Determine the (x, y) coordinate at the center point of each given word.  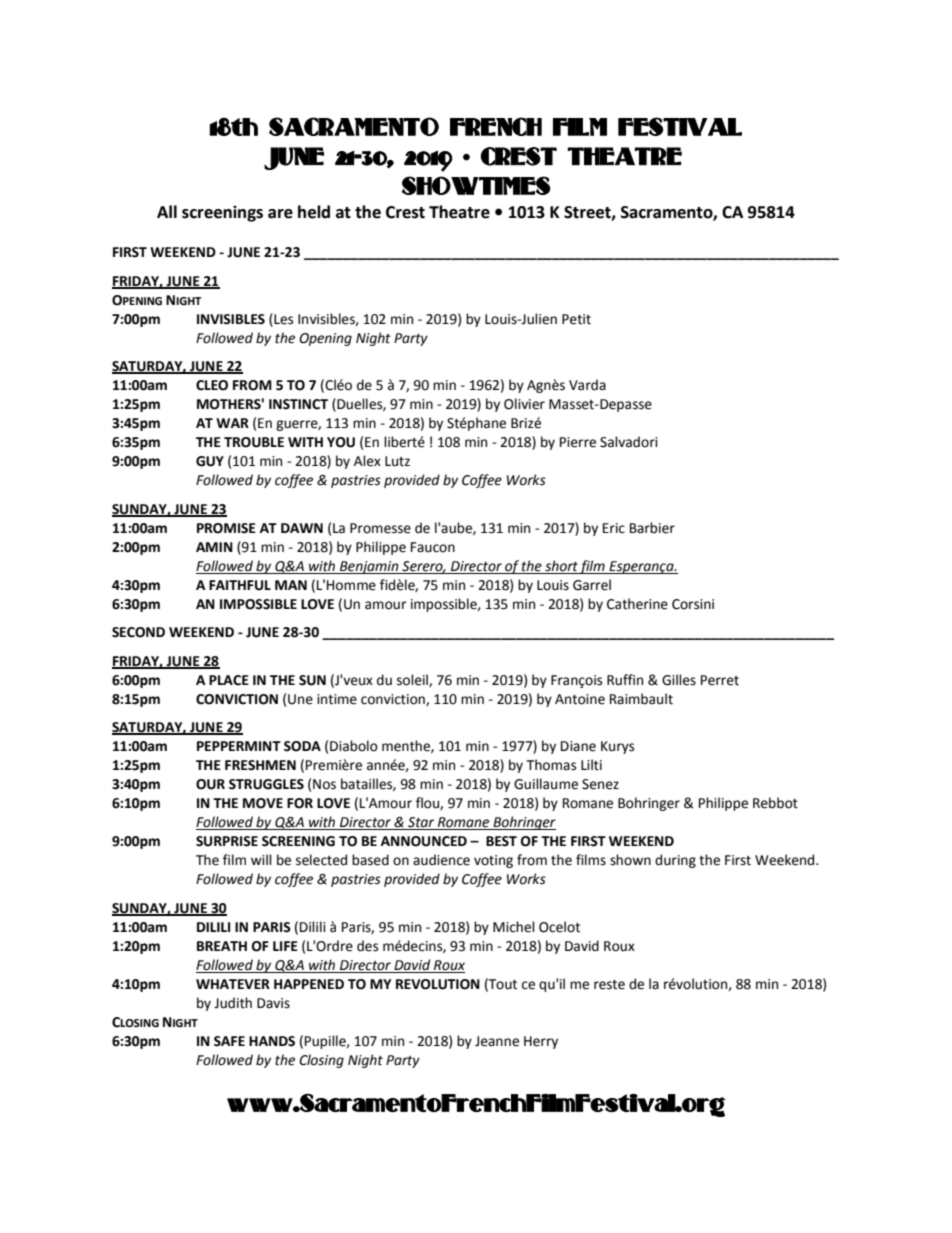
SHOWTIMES (476, 185)
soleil (413, 680)
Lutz (397, 461)
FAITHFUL (240, 585)
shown (630, 860)
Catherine (637, 604)
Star (421, 823)
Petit (576, 319)
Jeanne (497, 1041)
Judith (233, 1003)
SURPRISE (227, 841)
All (167, 211)
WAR (232, 423)
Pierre (578, 442)
